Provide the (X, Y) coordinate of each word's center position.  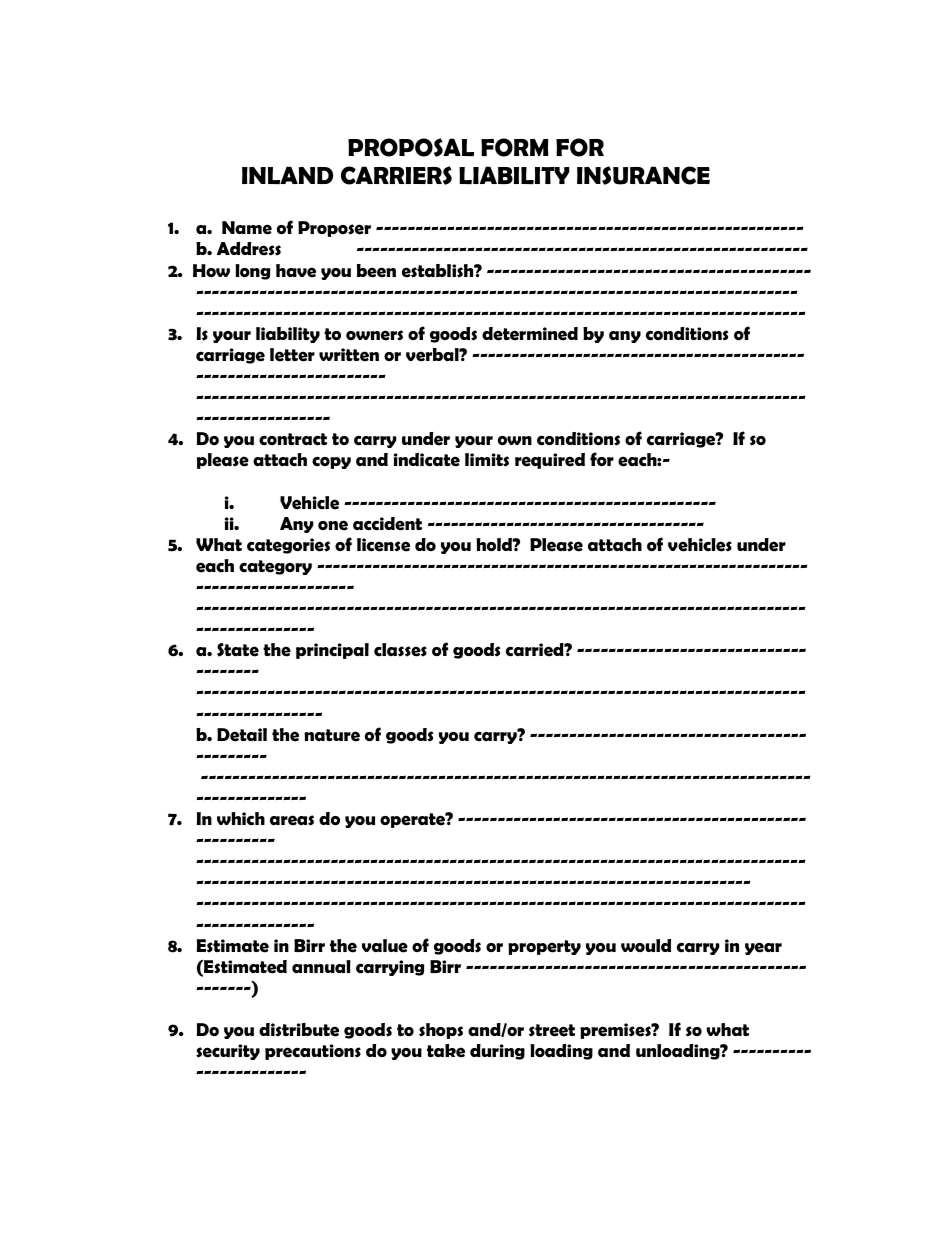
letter (292, 355)
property (544, 947)
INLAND (287, 175)
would (646, 945)
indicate (427, 460)
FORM (514, 147)
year (763, 948)
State (238, 650)
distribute (299, 1030)
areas (292, 820)
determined (530, 334)
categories (288, 546)
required (550, 461)
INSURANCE (643, 175)
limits (487, 460)
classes (400, 650)
